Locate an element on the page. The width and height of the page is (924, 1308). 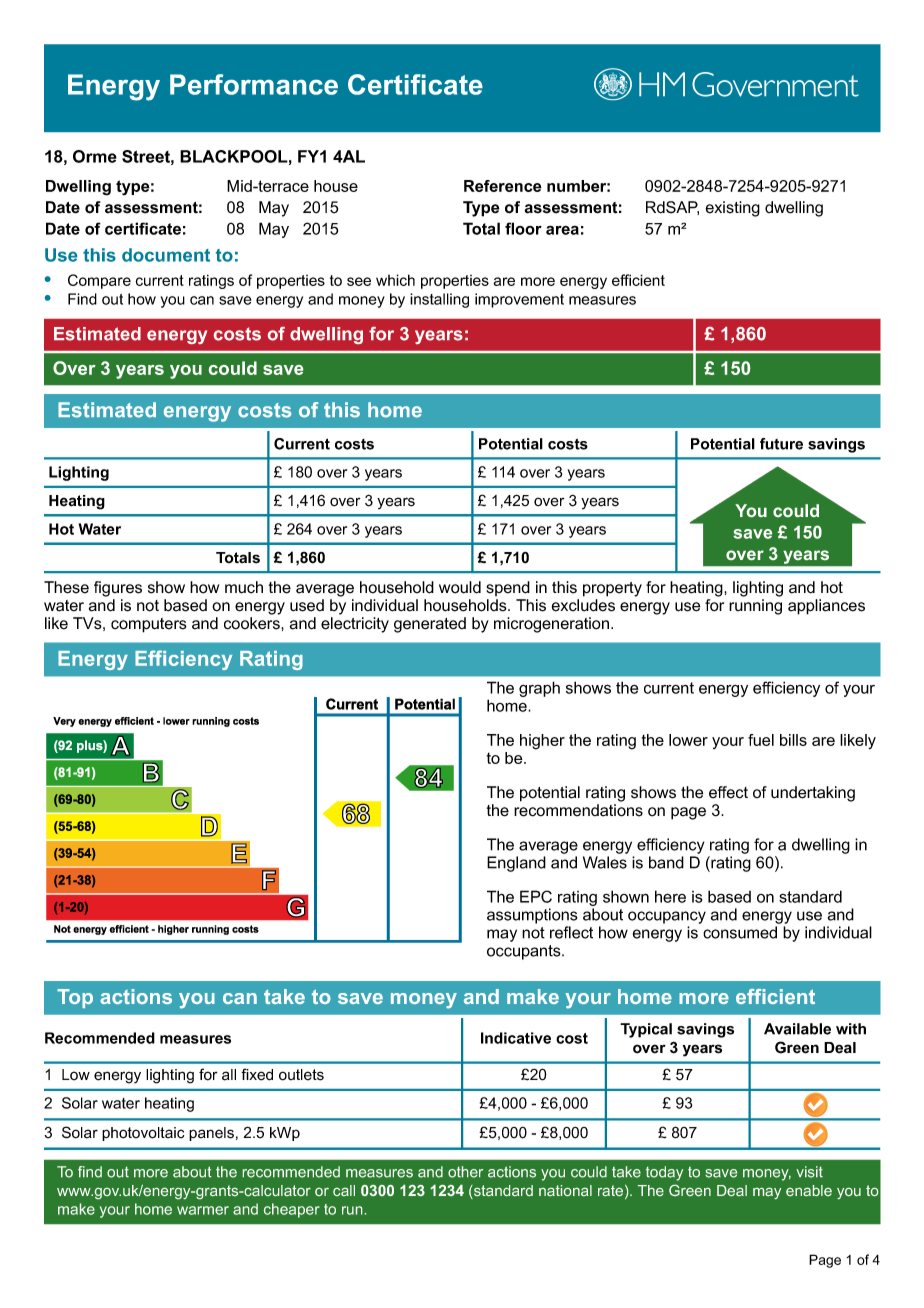
future is located at coordinates (781, 444).
